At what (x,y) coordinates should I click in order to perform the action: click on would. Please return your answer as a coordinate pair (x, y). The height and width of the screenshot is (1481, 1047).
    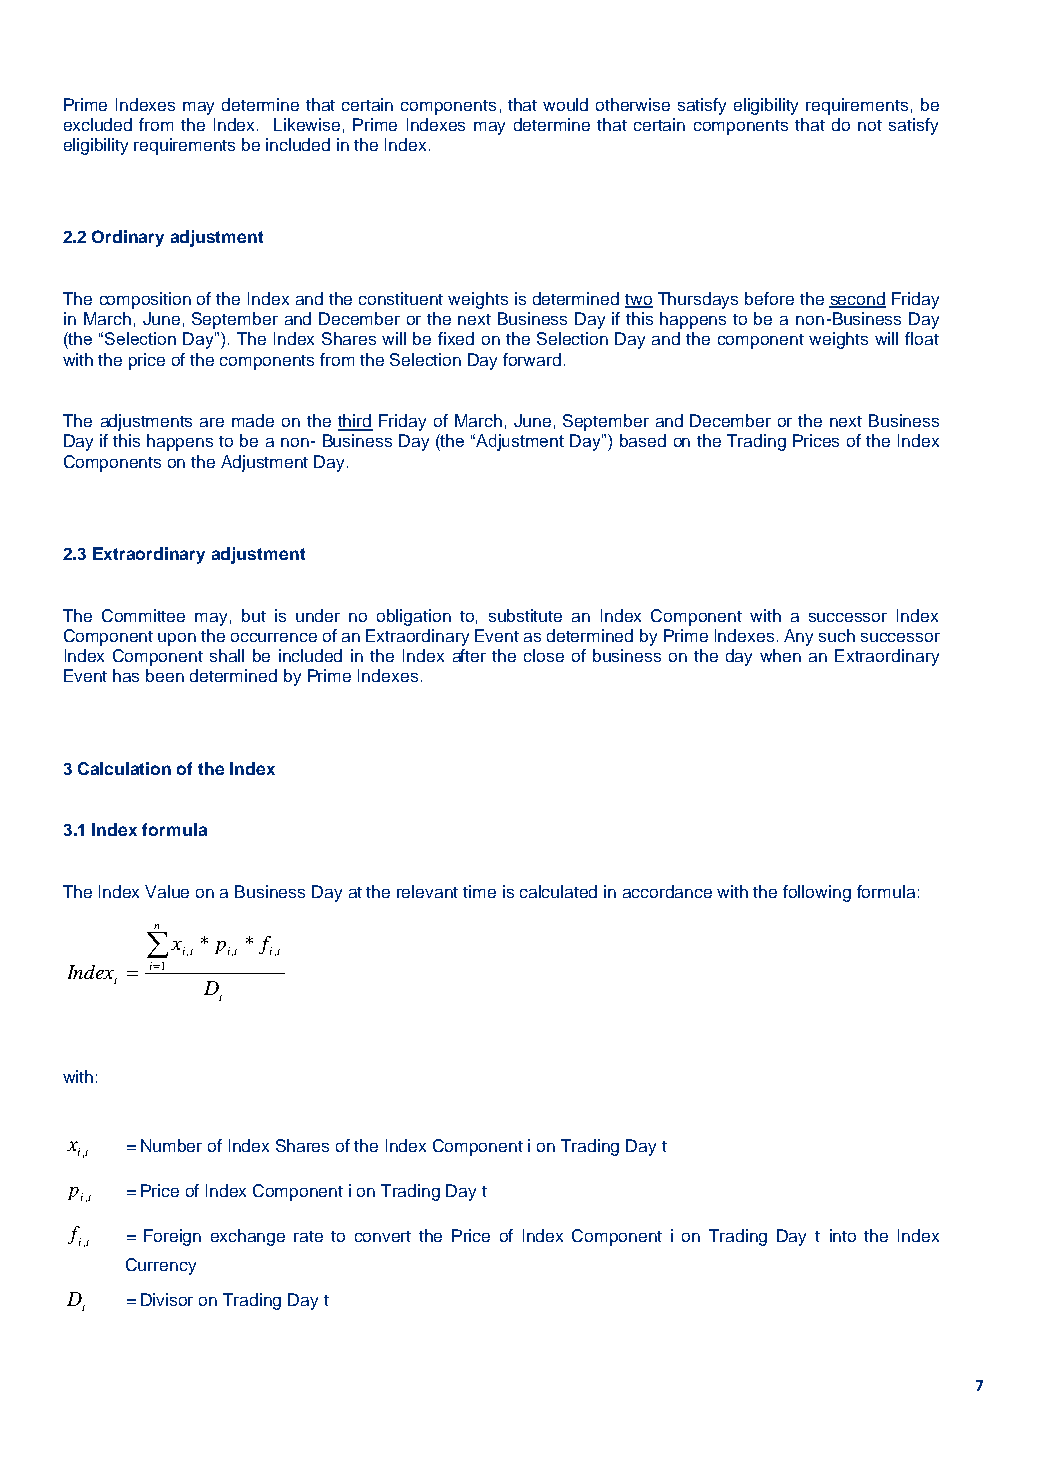
    Looking at the image, I should click on (565, 104).
